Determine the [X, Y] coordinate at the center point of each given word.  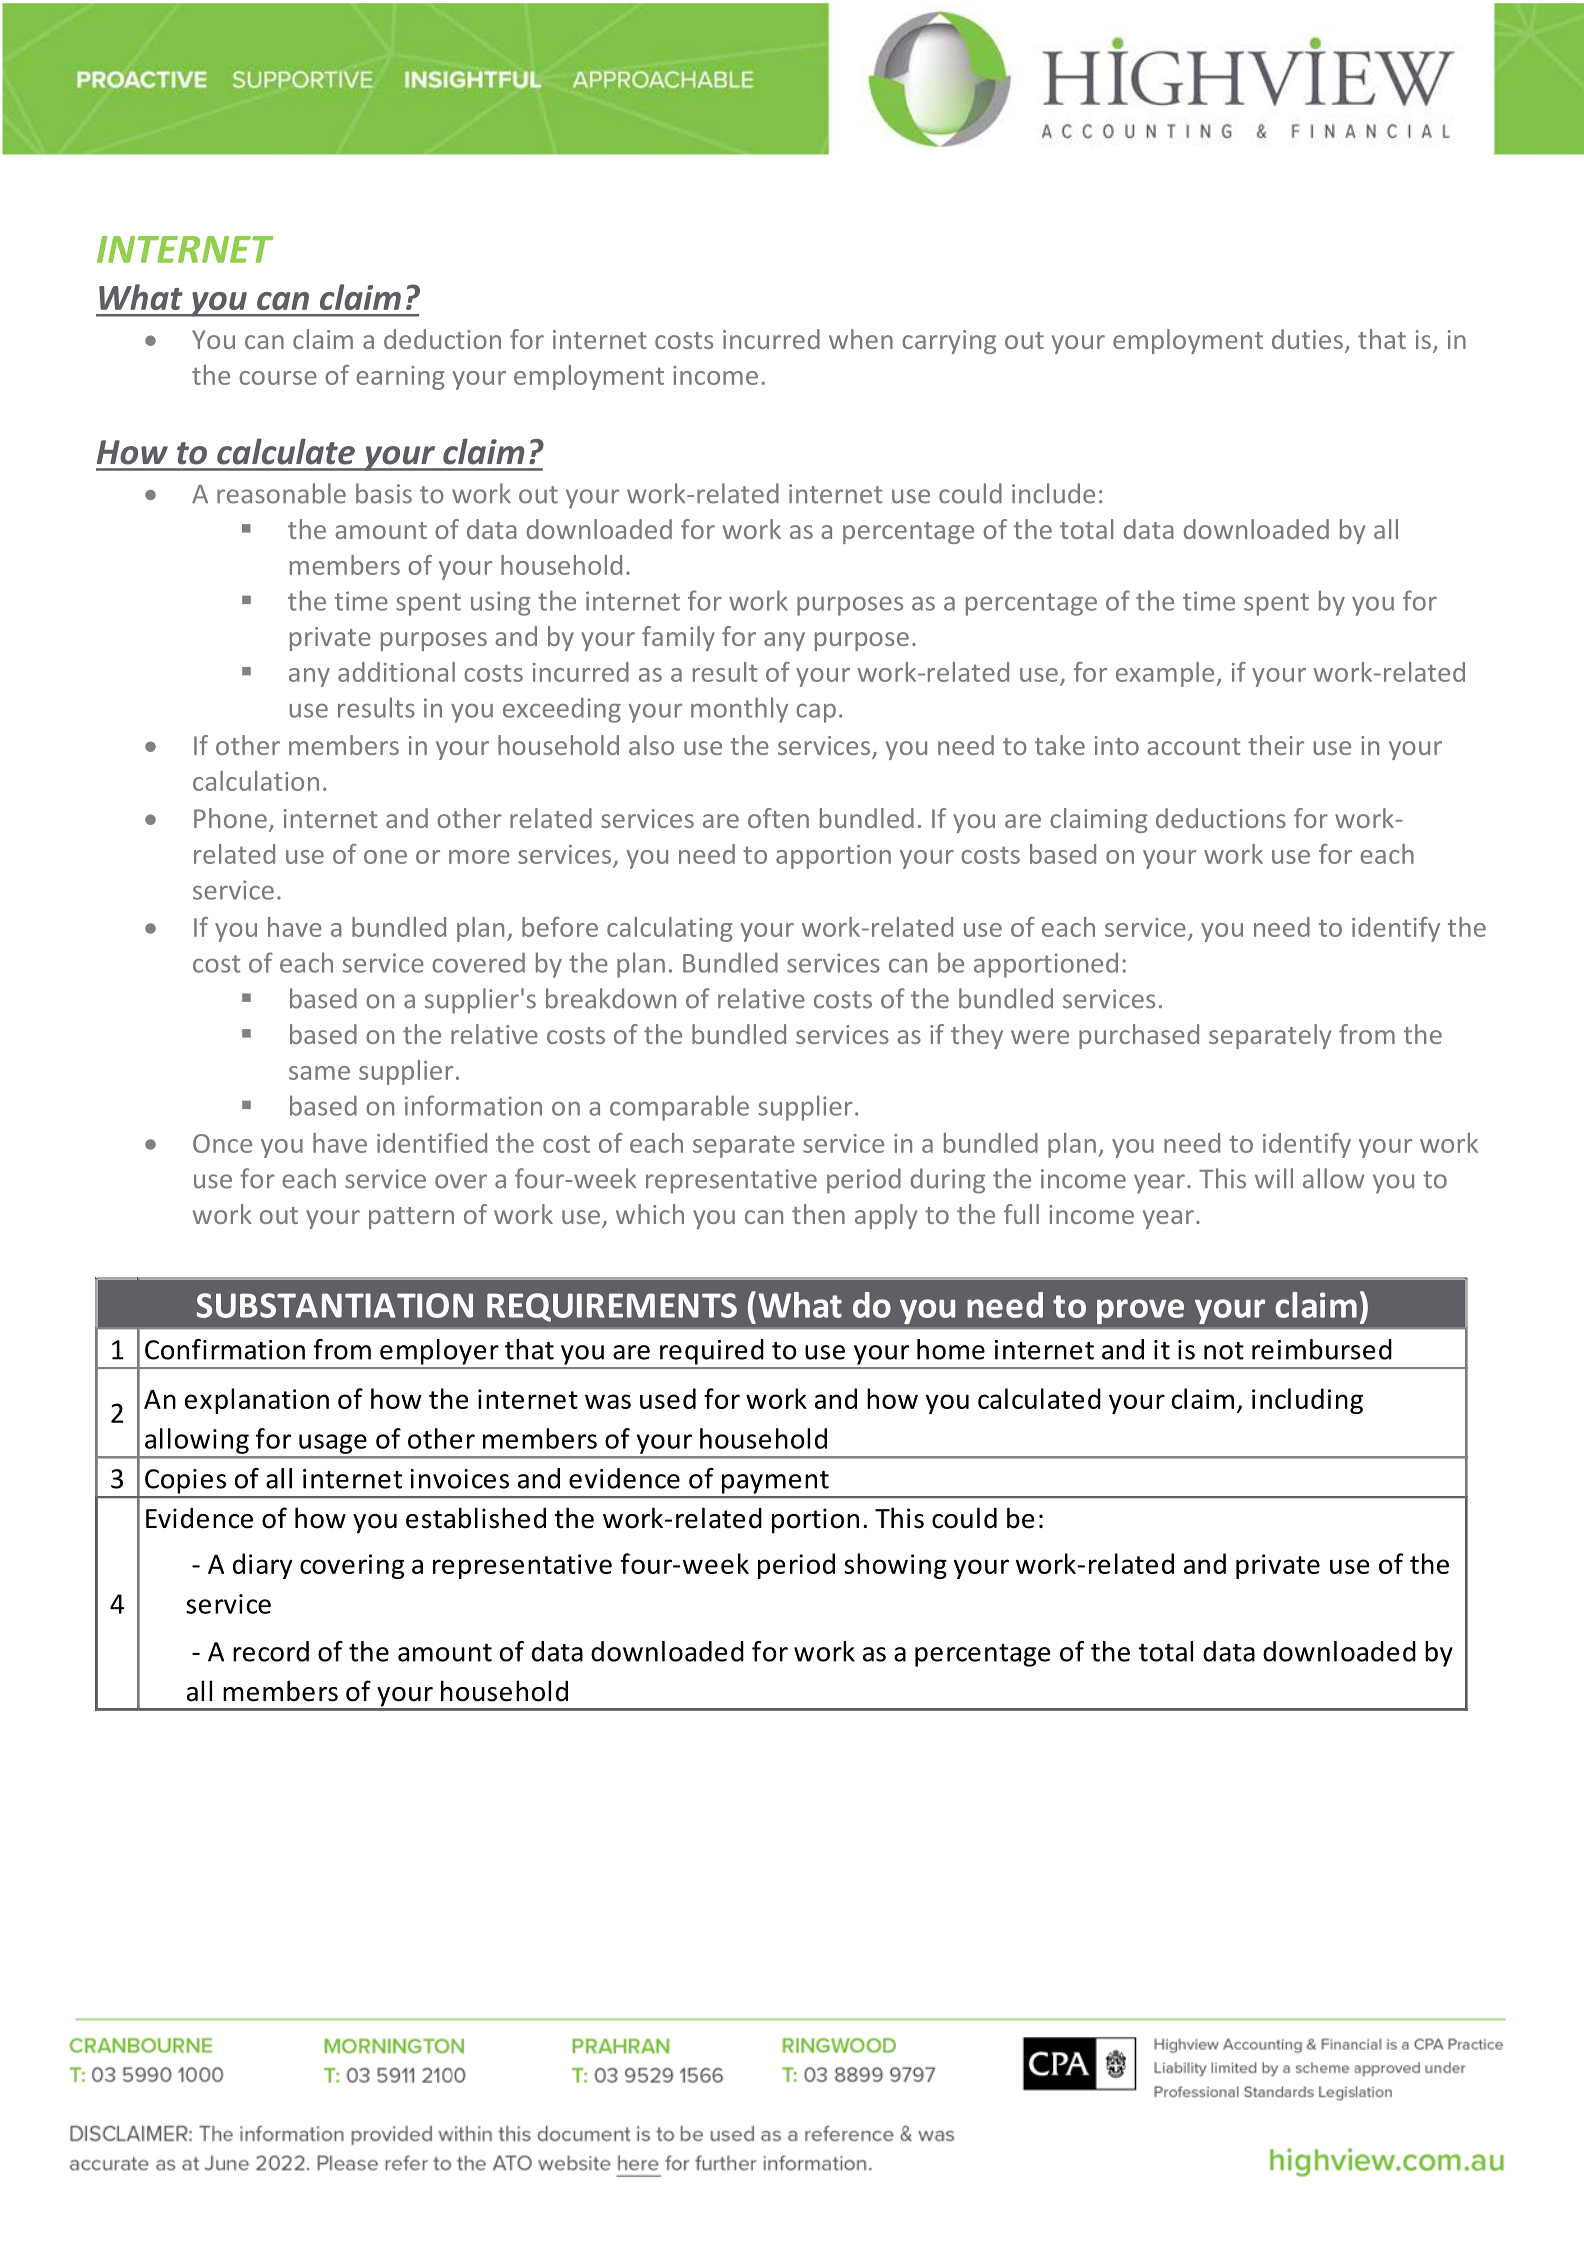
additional [396, 672]
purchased [1139, 1036]
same [319, 1073]
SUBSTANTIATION [334, 1305]
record [271, 1651]
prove [1140, 1311]
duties [1307, 339]
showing [895, 1566]
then [818, 1214]
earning [400, 378]
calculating [670, 929]
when [861, 339]
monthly [739, 710]
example [1166, 674]
